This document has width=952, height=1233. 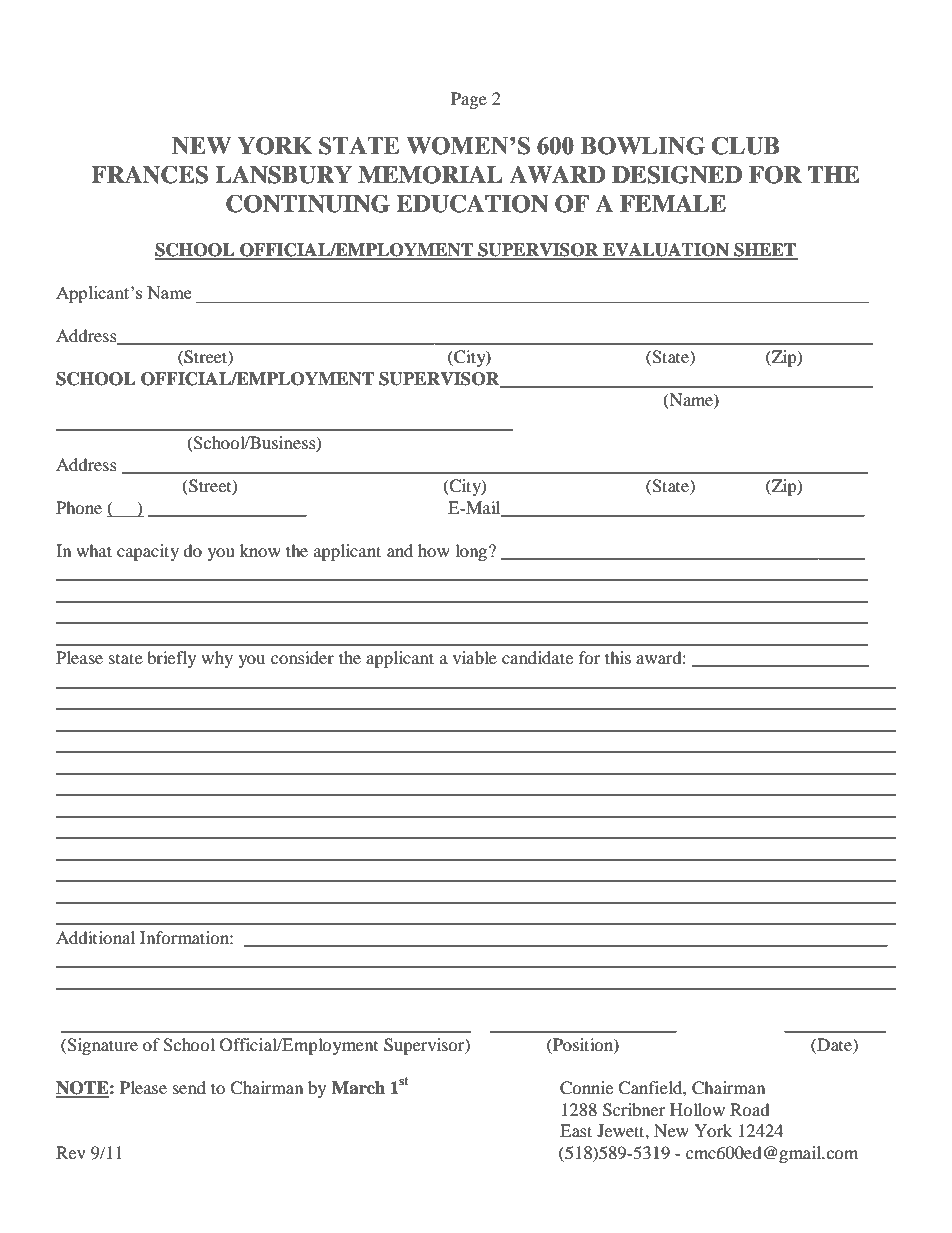 I want to click on how, so click(x=434, y=550).
